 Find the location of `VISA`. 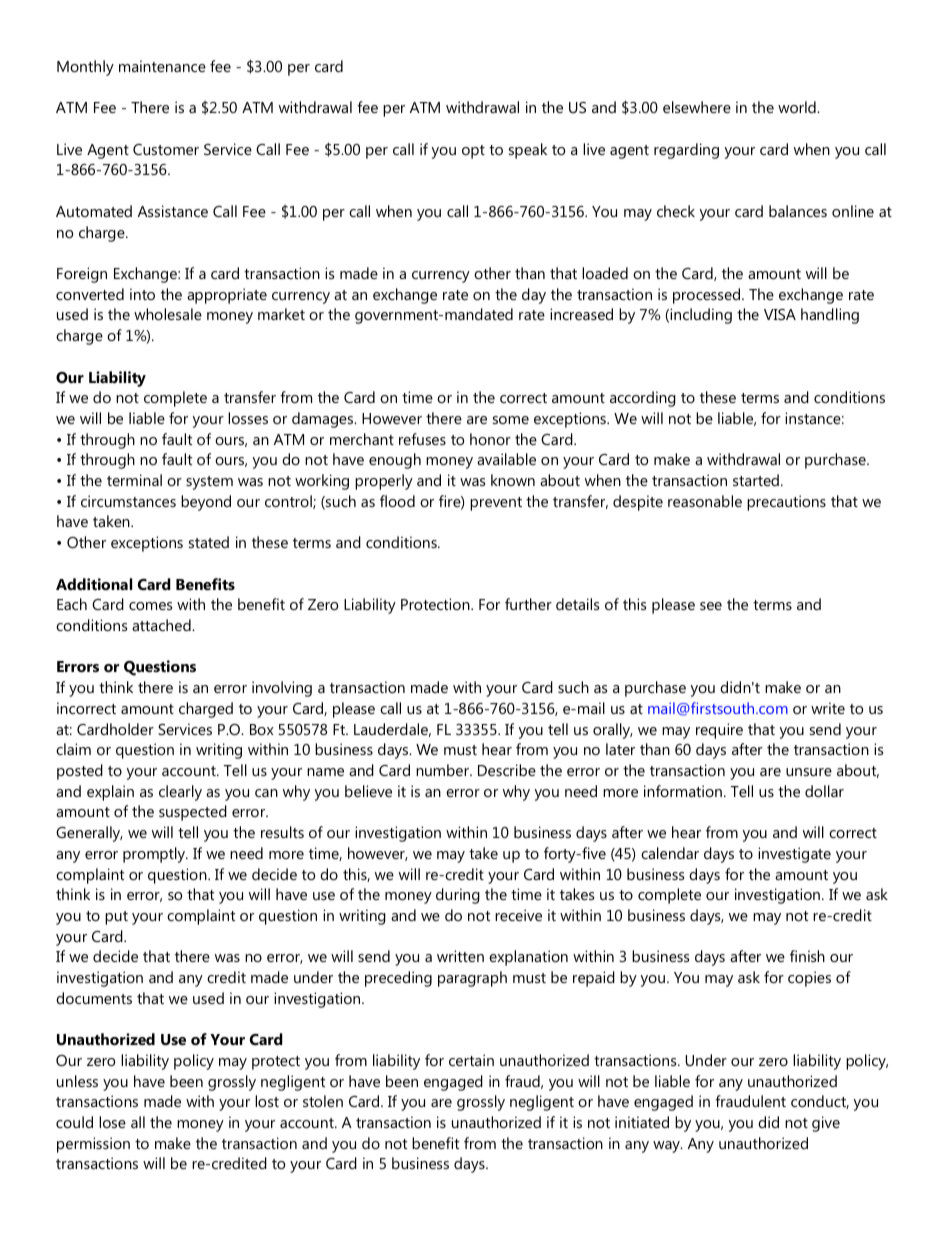

VISA is located at coordinates (780, 314).
